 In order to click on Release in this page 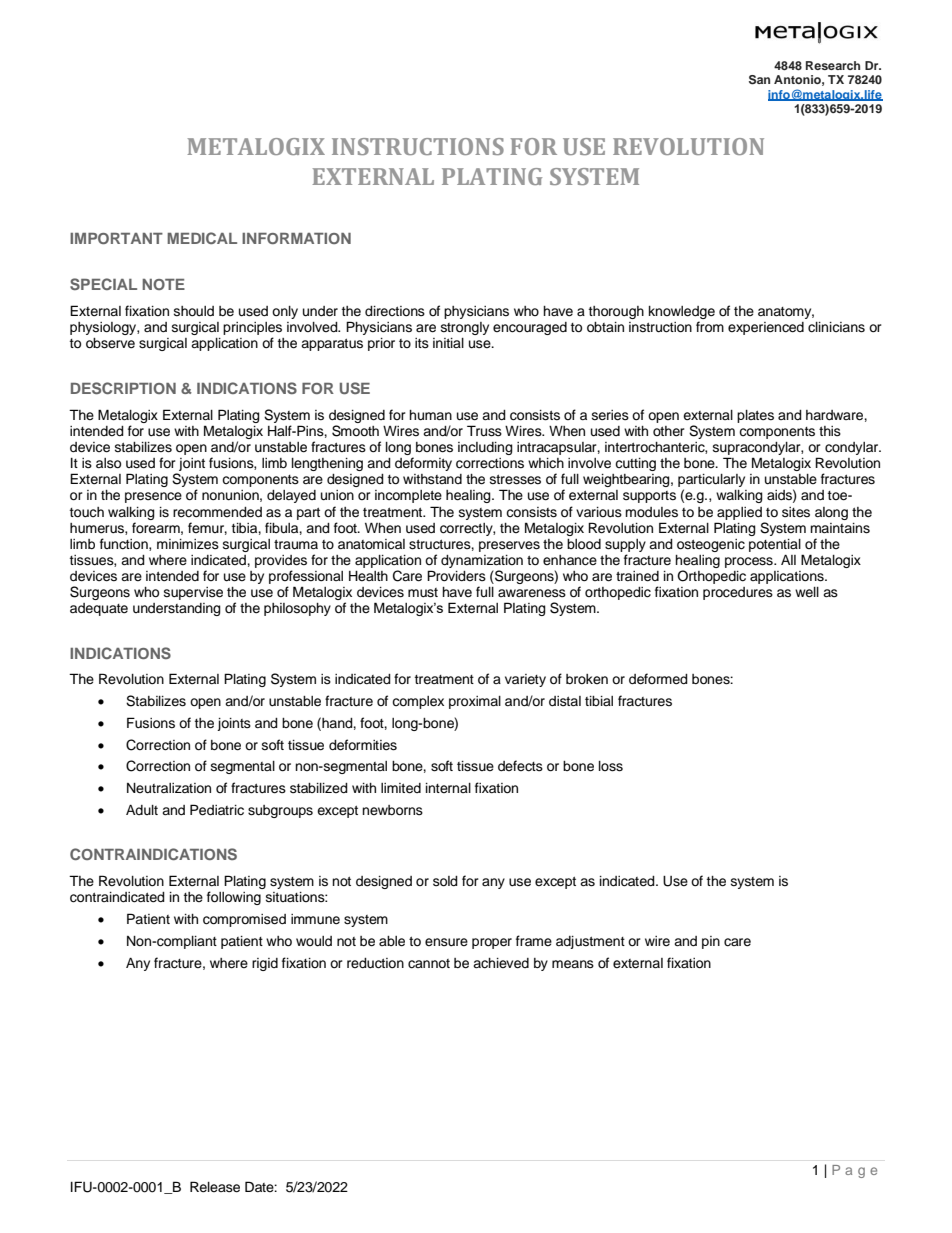, I will do `click(215, 1187)`.
